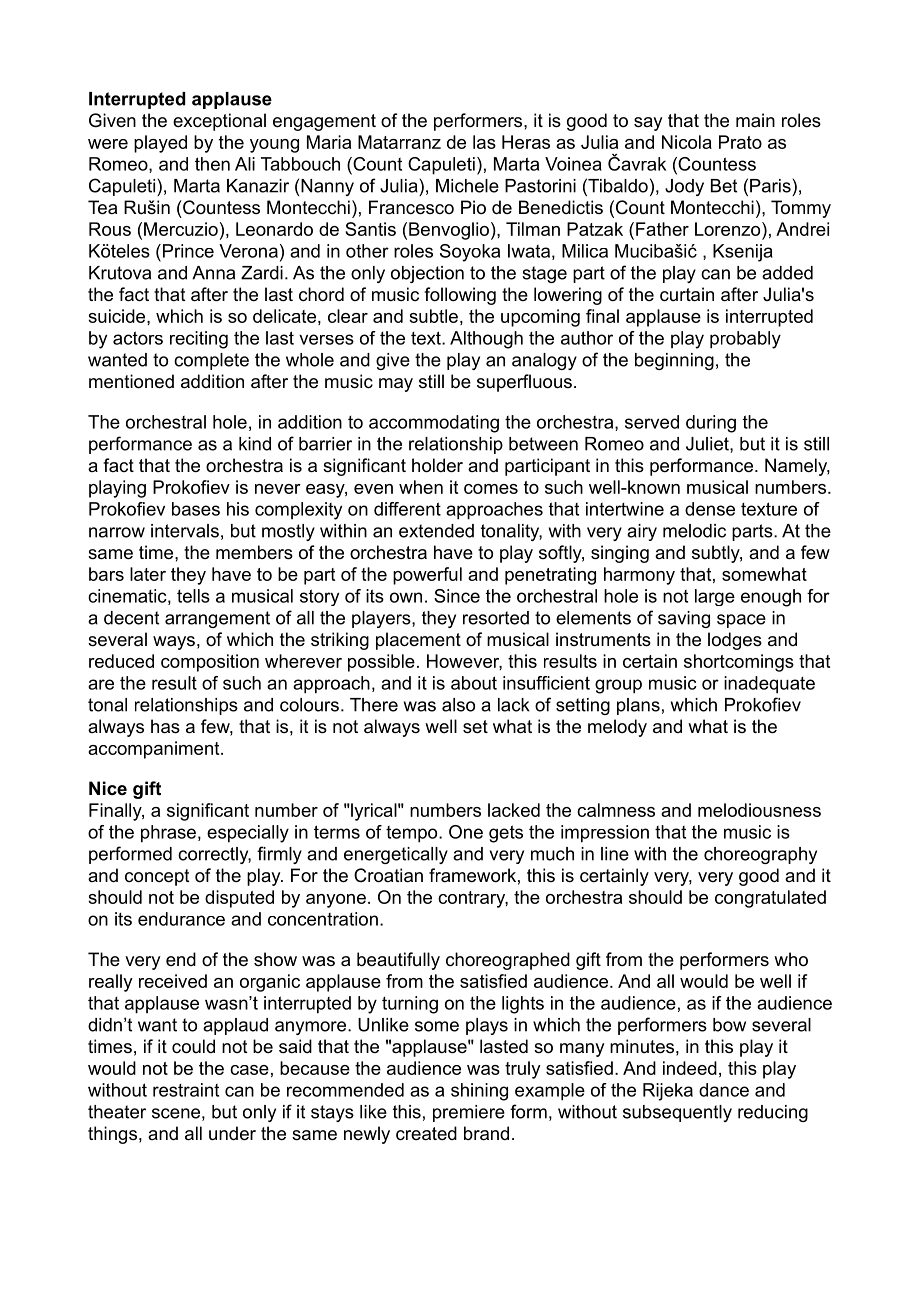 The image size is (924, 1308). I want to click on premiere, so click(469, 1113).
